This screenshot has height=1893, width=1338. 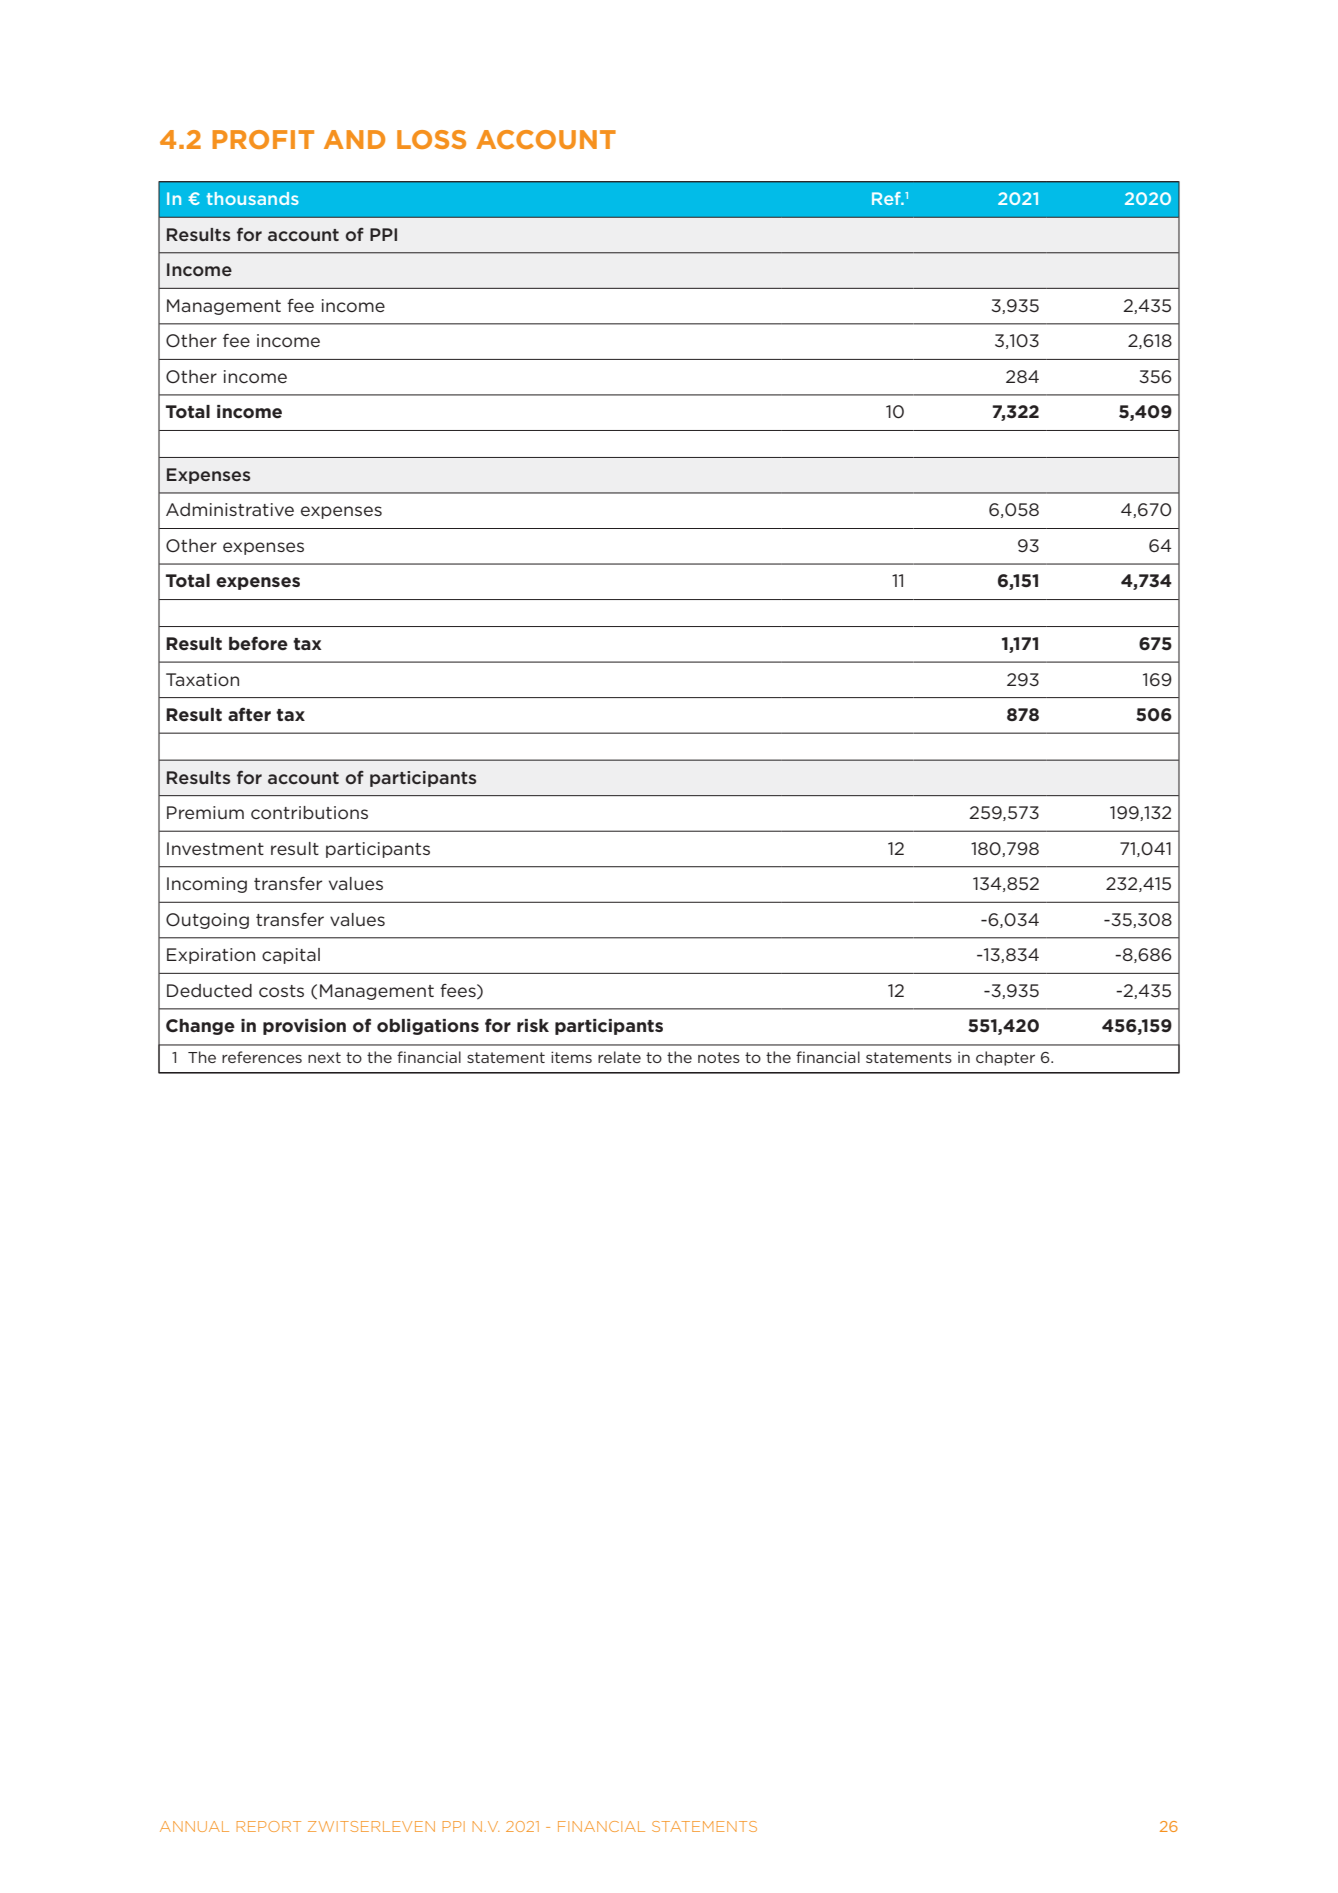 What do you see at coordinates (263, 139) in the screenshot?
I see `PROFIT` at bounding box center [263, 139].
